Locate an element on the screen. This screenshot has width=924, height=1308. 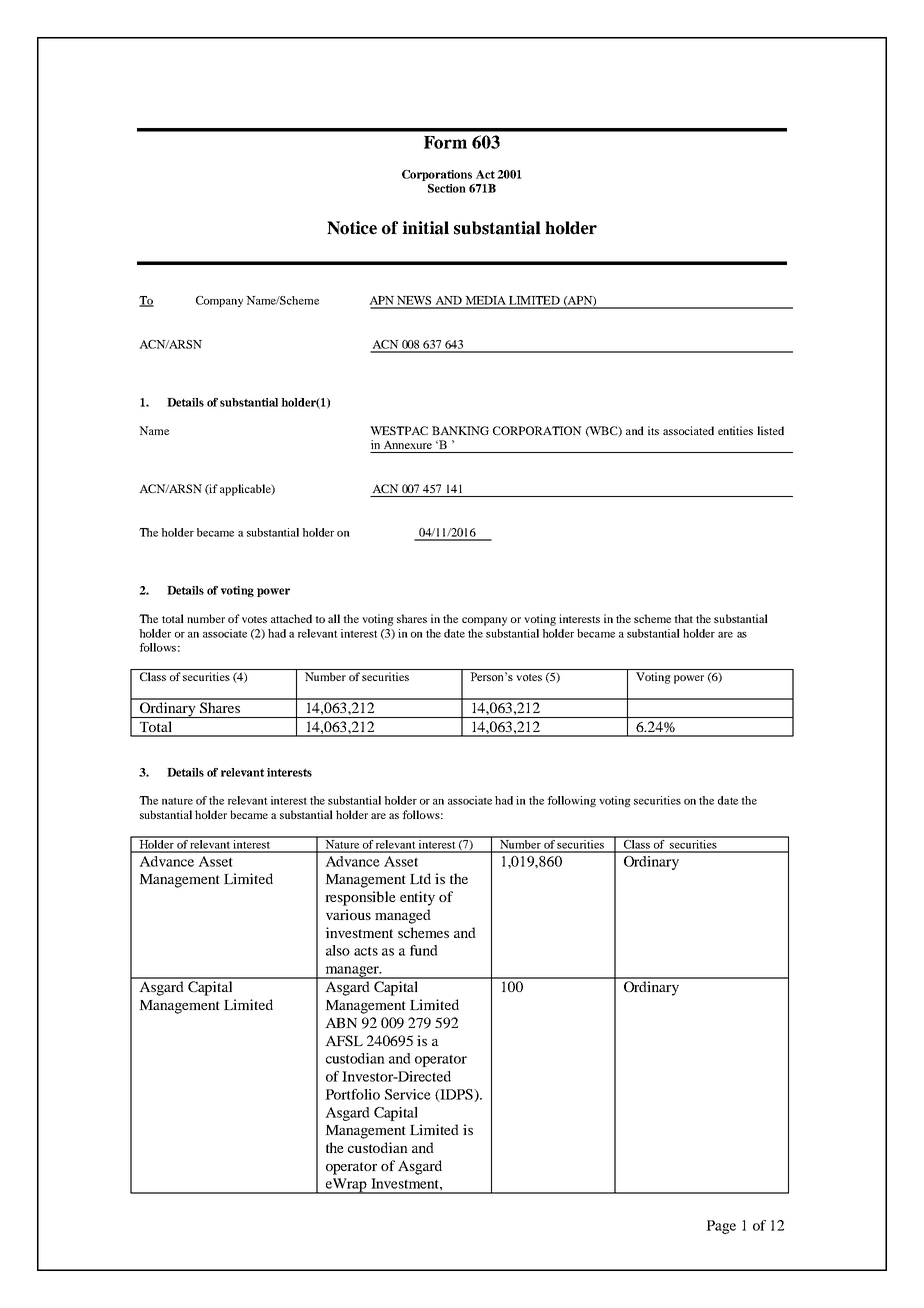
Portfolio is located at coordinates (352, 1094).
